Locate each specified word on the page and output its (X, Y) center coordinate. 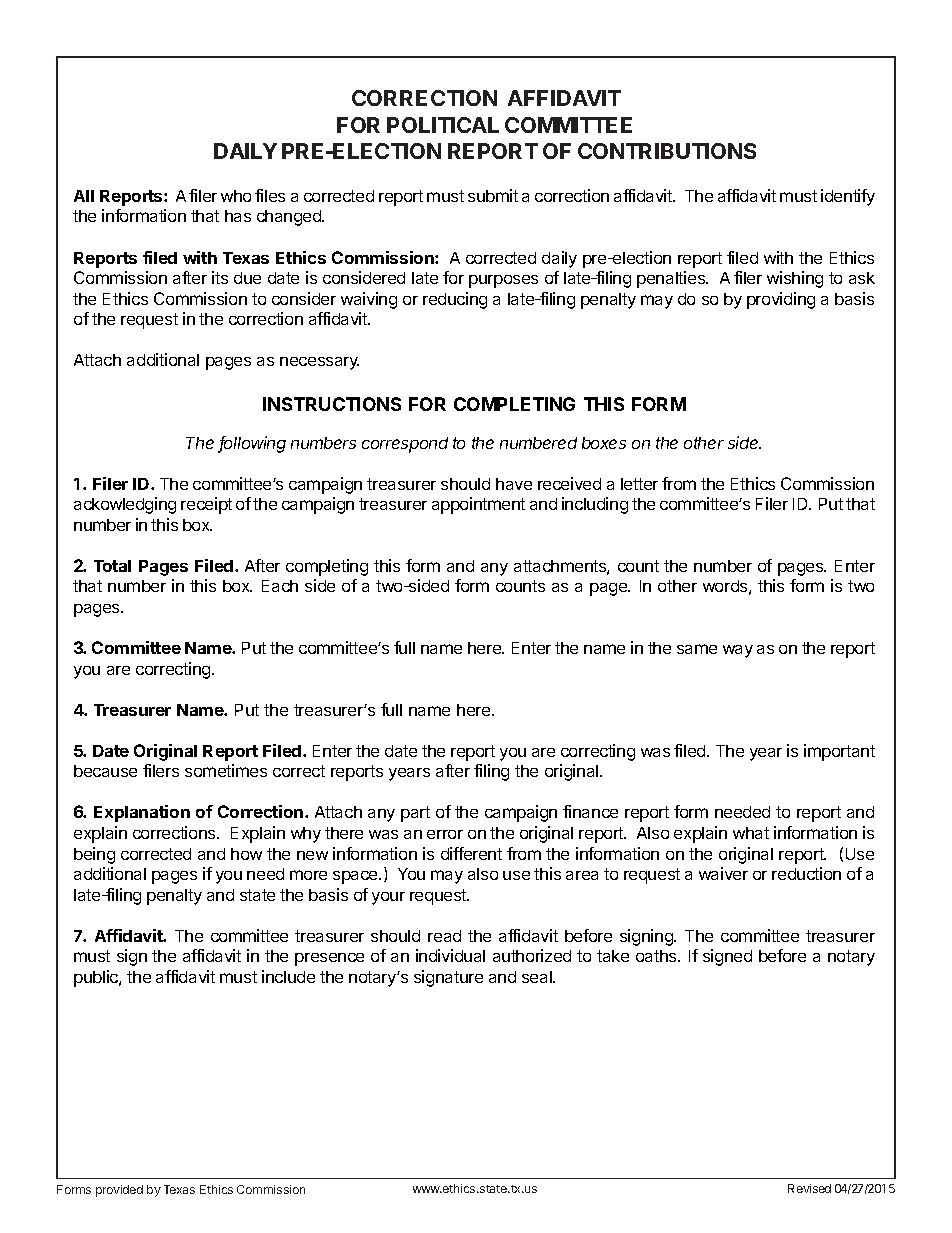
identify (848, 197)
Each (280, 586)
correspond (405, 445)
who (236, 196)
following (252, 444)
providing (781, 300)
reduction (806, 873)
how (246, 854)
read (444, 936)
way (738, 651)
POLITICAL (443, 125)
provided (119, 1191)
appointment (478, 505)
